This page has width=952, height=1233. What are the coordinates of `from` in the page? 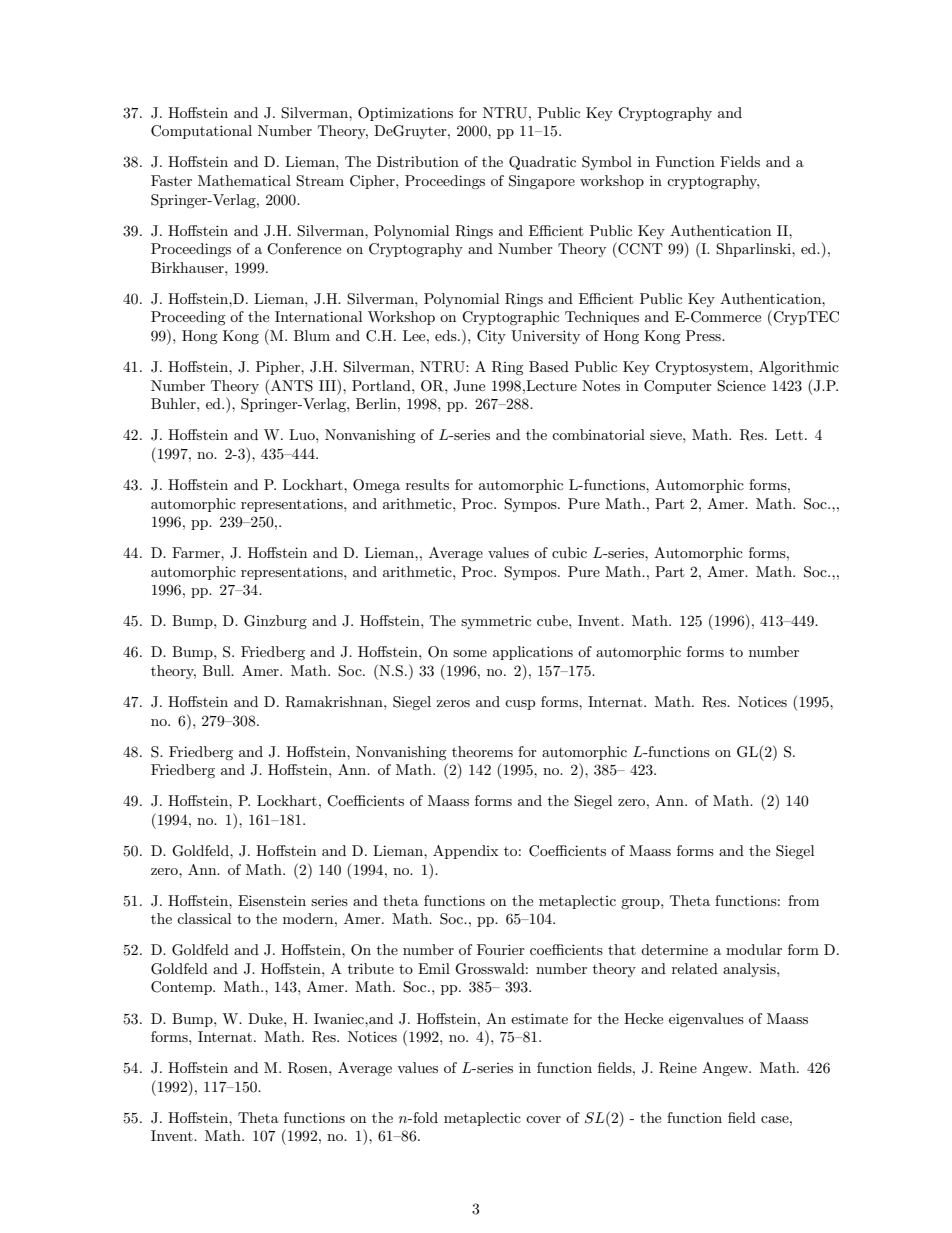 It's located at (803, 900).
